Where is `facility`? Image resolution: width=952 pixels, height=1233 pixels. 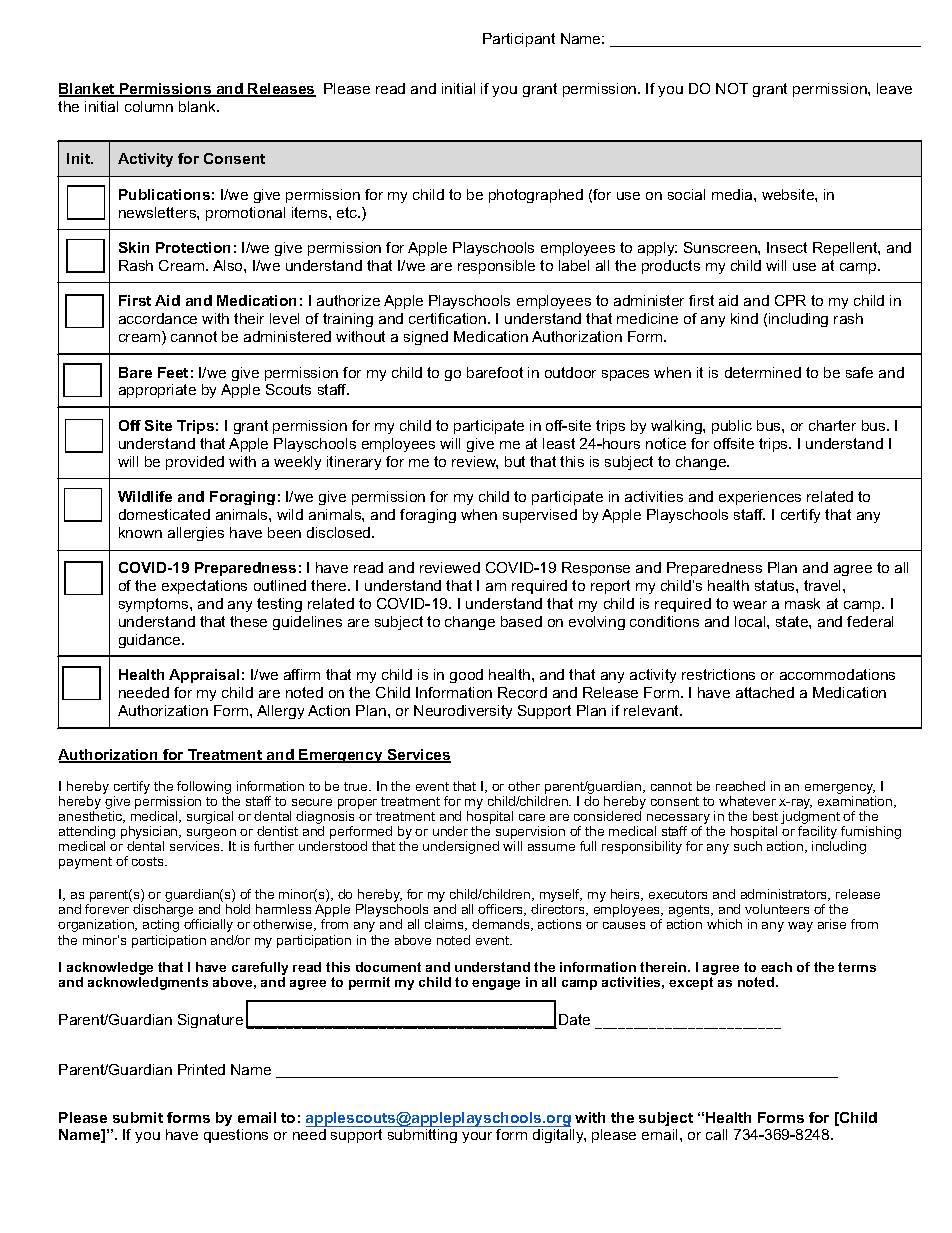 facility is located at coordinates (817, 834).
